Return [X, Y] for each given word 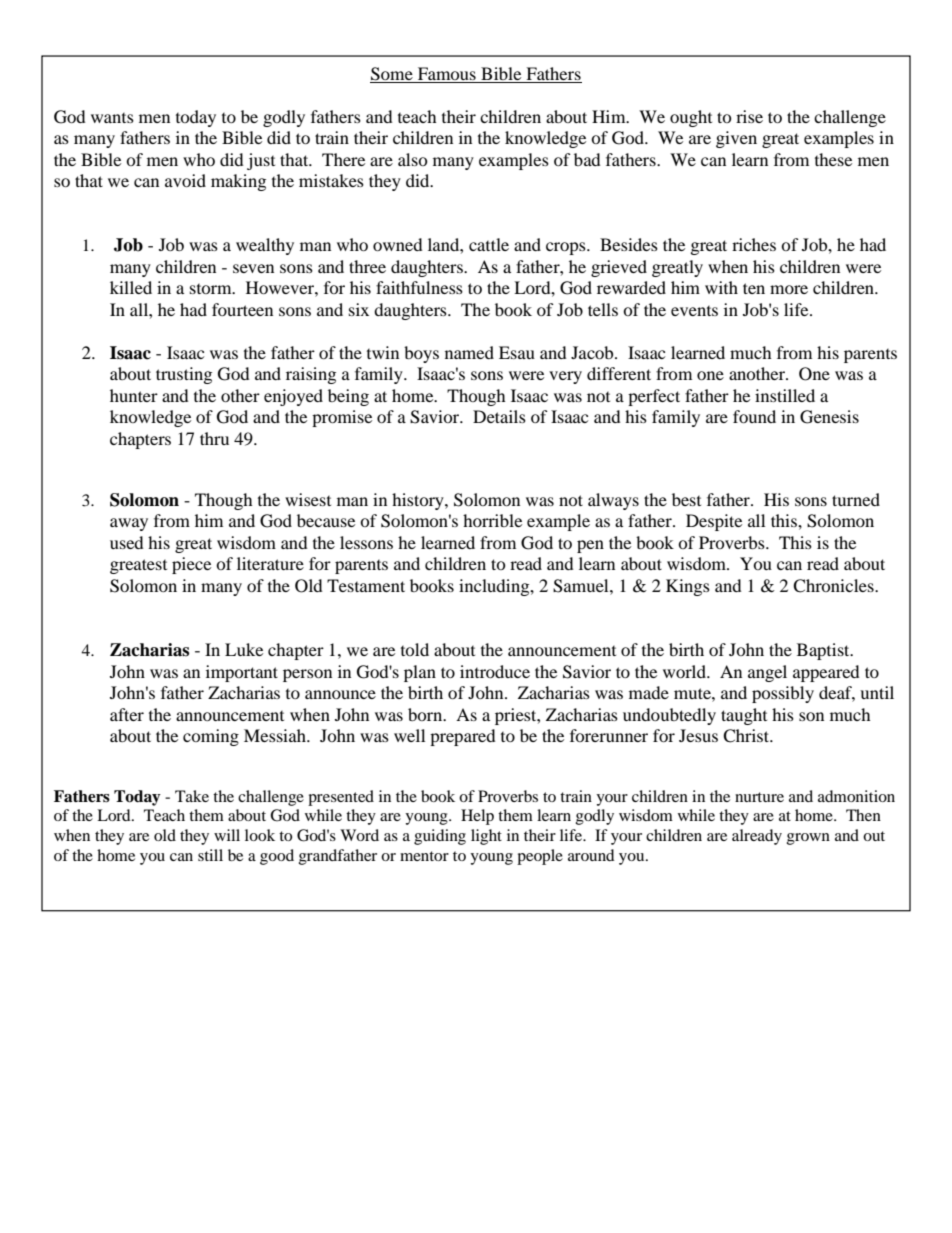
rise [749, 116]
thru [214, 438]
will [227, 835]
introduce [495, 671]
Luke [244, 649]
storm [212, 289]
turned [856, 499]
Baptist [824, 651]
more [789, 289]
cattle [489, 244]
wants [112, 118]
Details [499, 416]
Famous [447, 73]
